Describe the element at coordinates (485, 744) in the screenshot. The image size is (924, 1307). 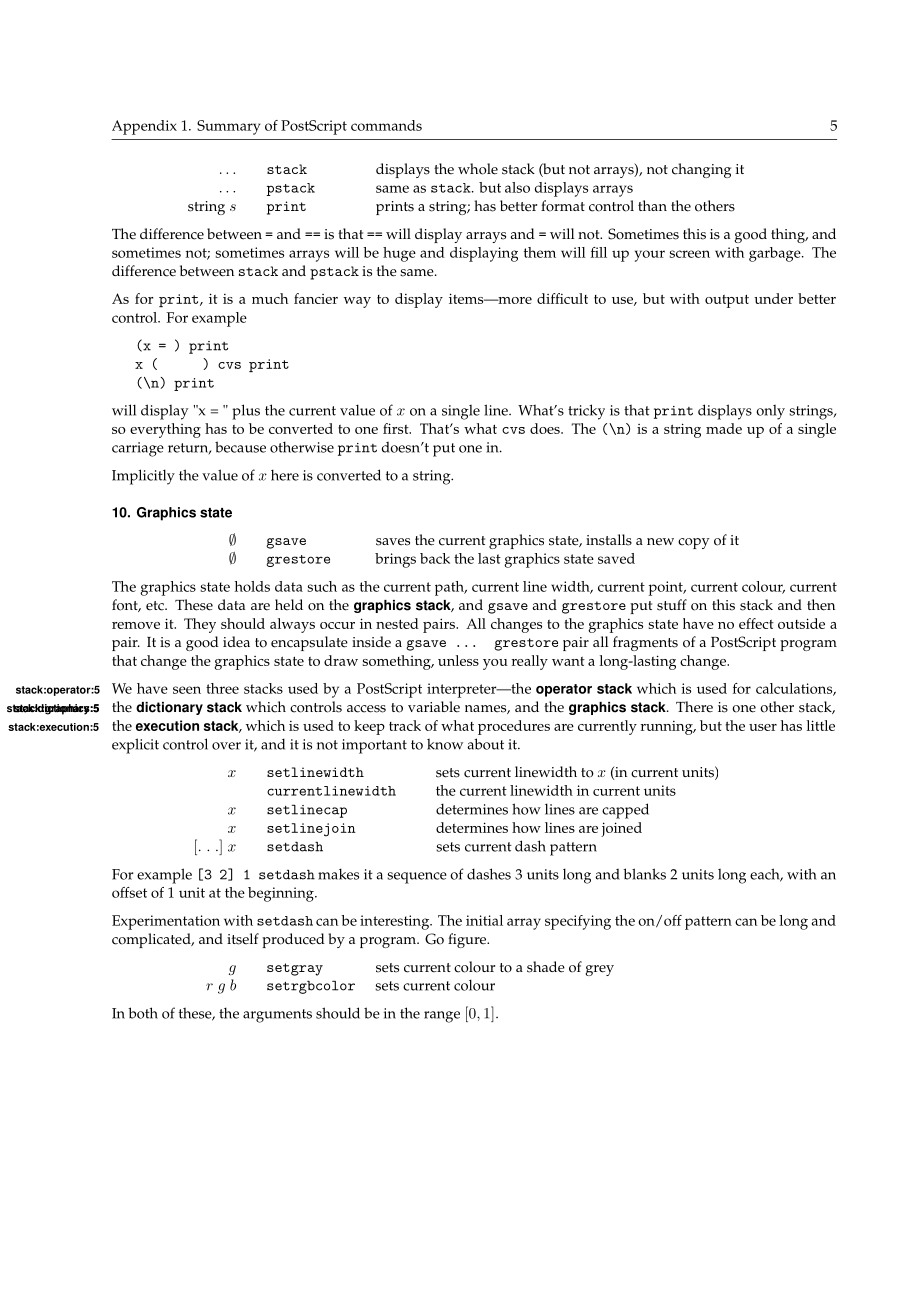
I see `about` at that location.
